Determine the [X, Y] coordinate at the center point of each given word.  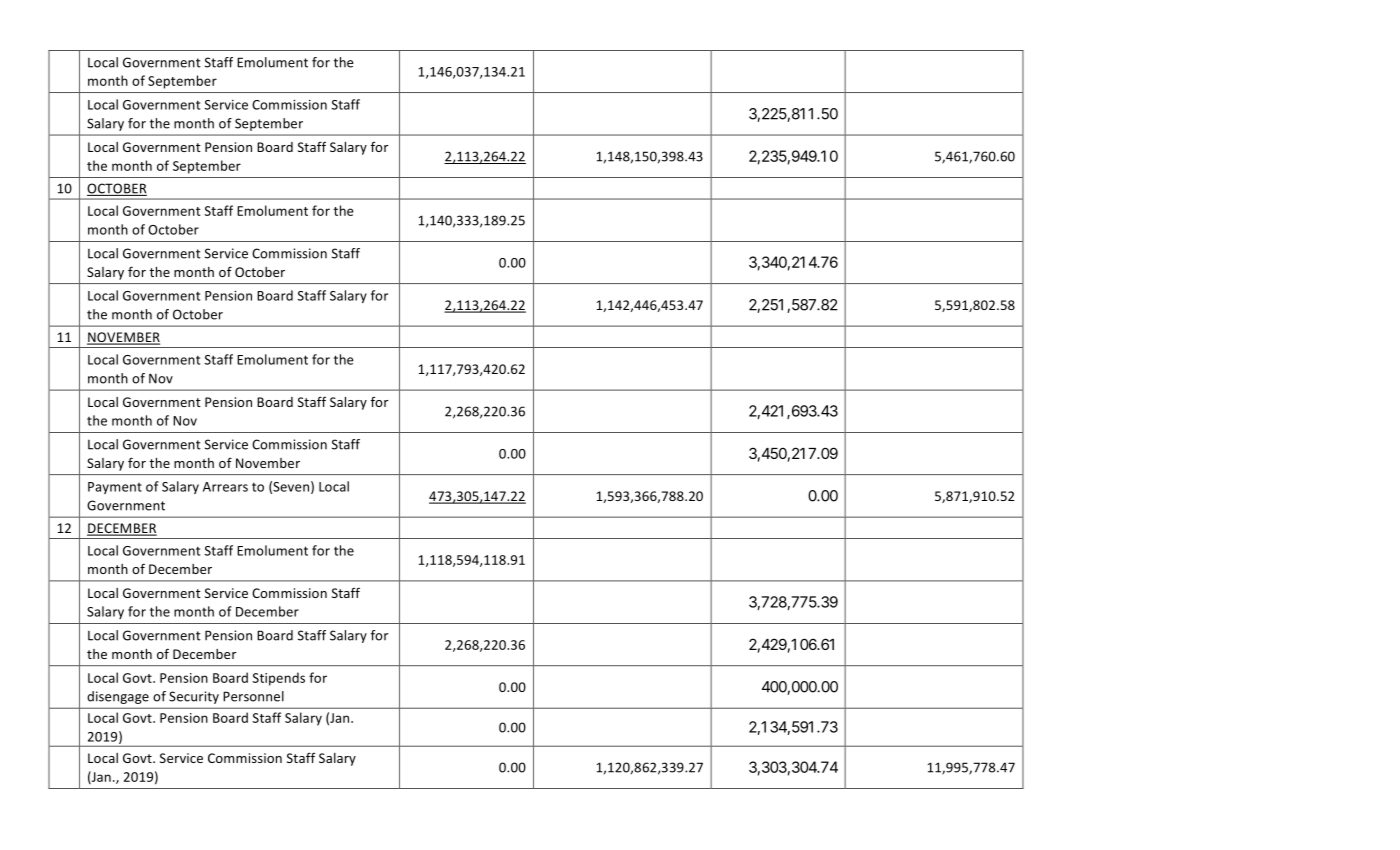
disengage [118, 697]
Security [194, 697]
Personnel [253, 696]
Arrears [225, 487]
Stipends [278, 679]
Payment [115, 488]
